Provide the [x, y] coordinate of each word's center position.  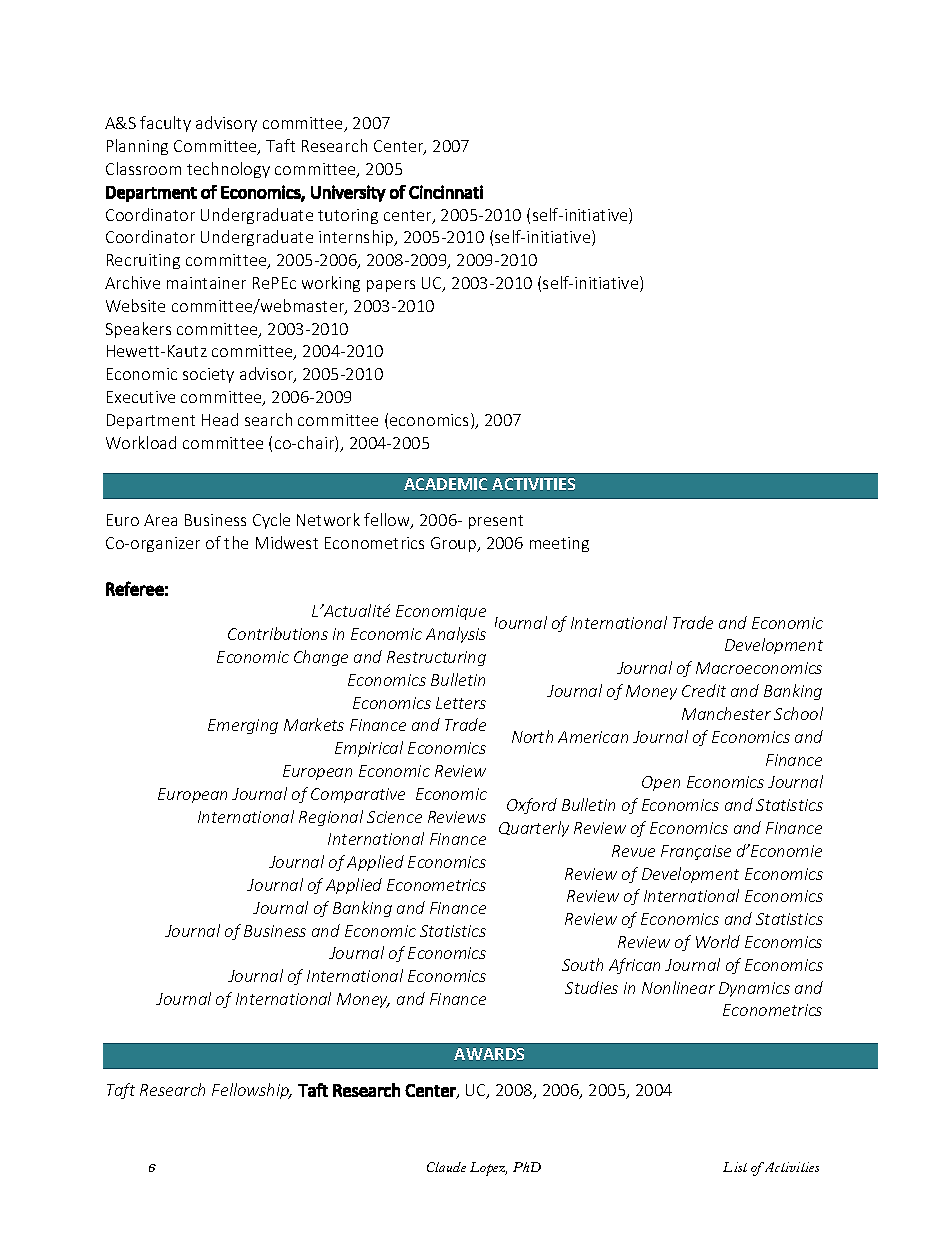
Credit [704, 690]
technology [228, 170]
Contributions [278, 633]
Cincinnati [446, 192]
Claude [446, 1167]
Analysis [456, 635]
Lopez [488, 1169]
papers [391, 286]
